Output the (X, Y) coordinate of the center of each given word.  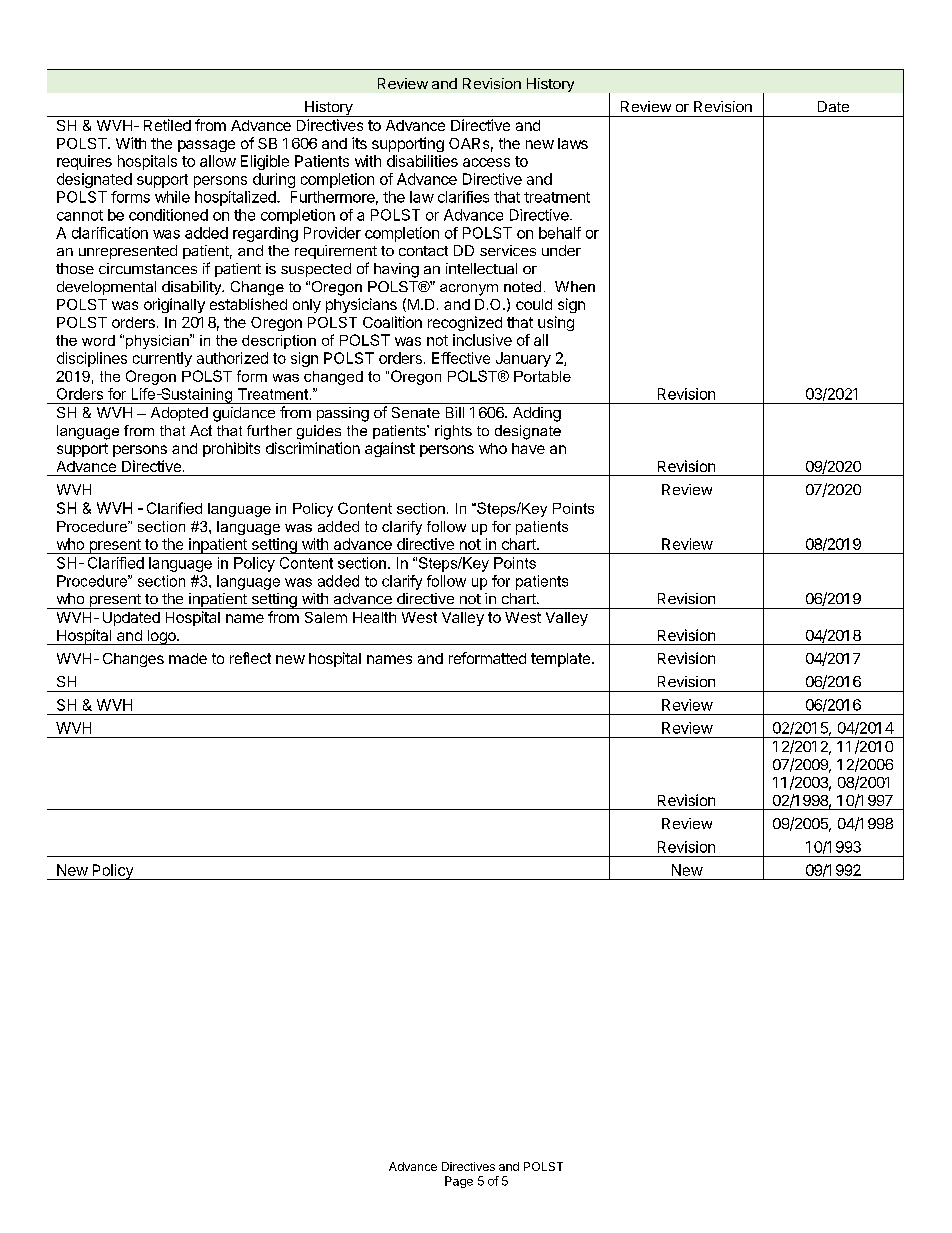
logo (161, 637)
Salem (326, 617)
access (486, 162)
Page (459, 1182)
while (172, 197)
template (562, 660)
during (274, 180)
